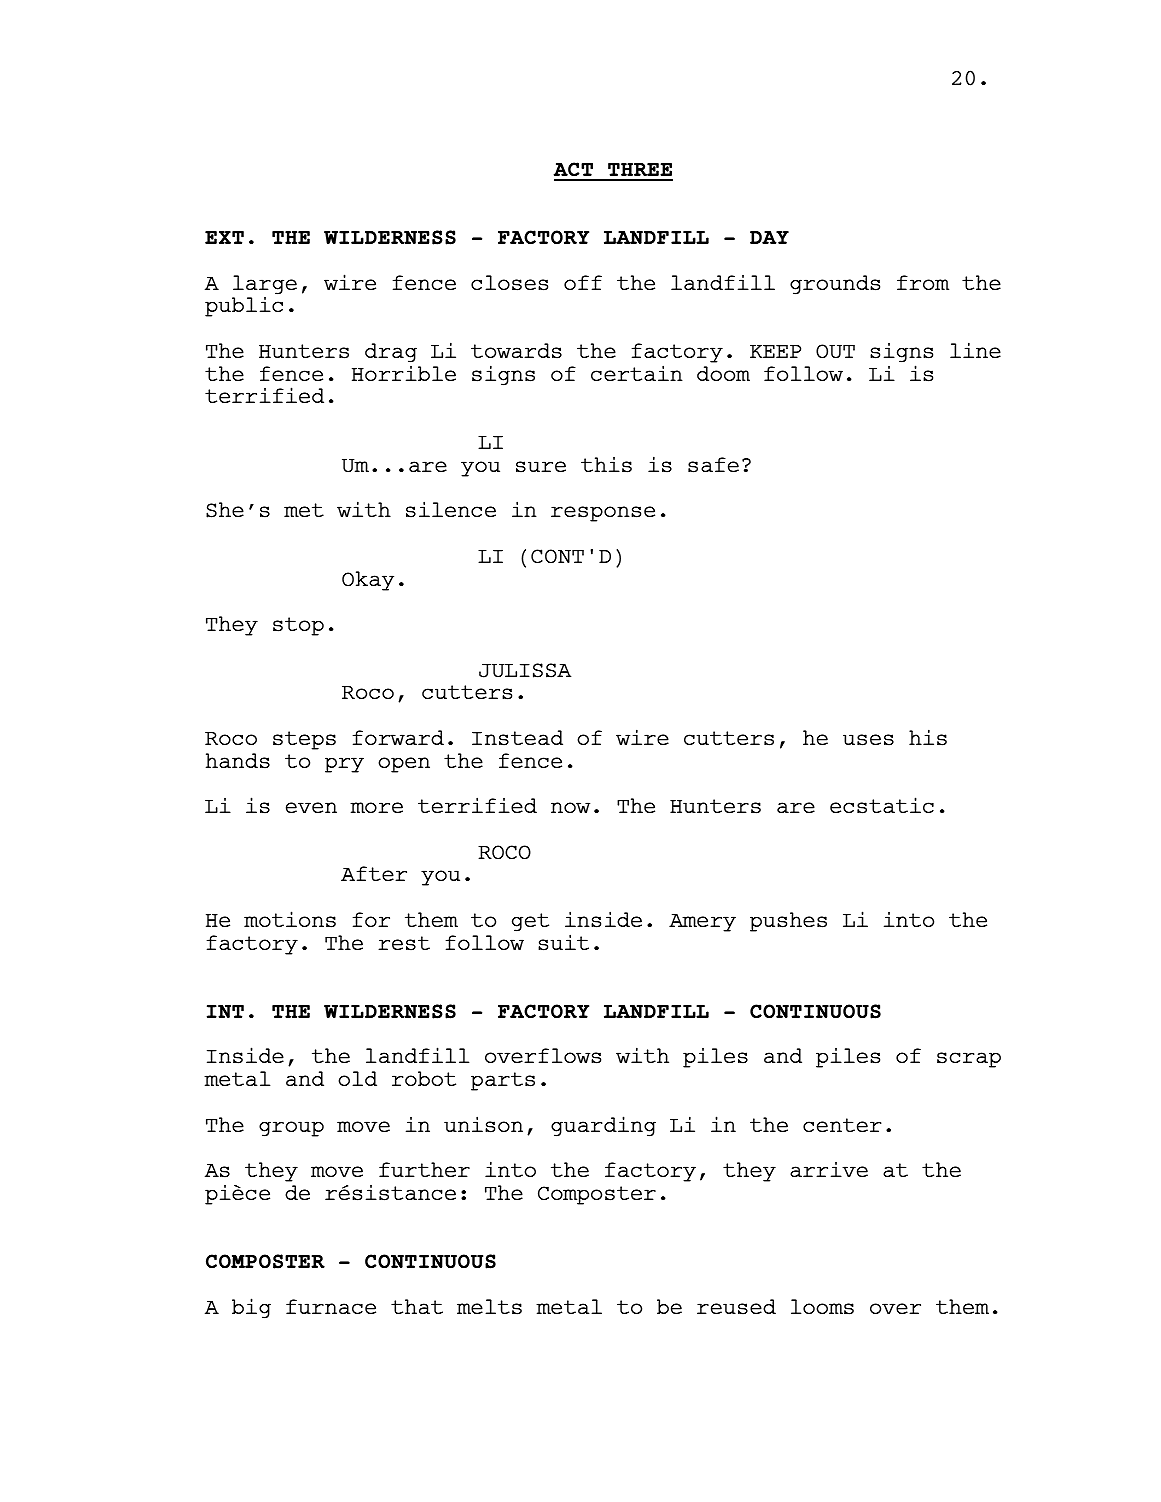  Describe the element at coordinates (822, 1307) in the document. I see `looms` at that location.
